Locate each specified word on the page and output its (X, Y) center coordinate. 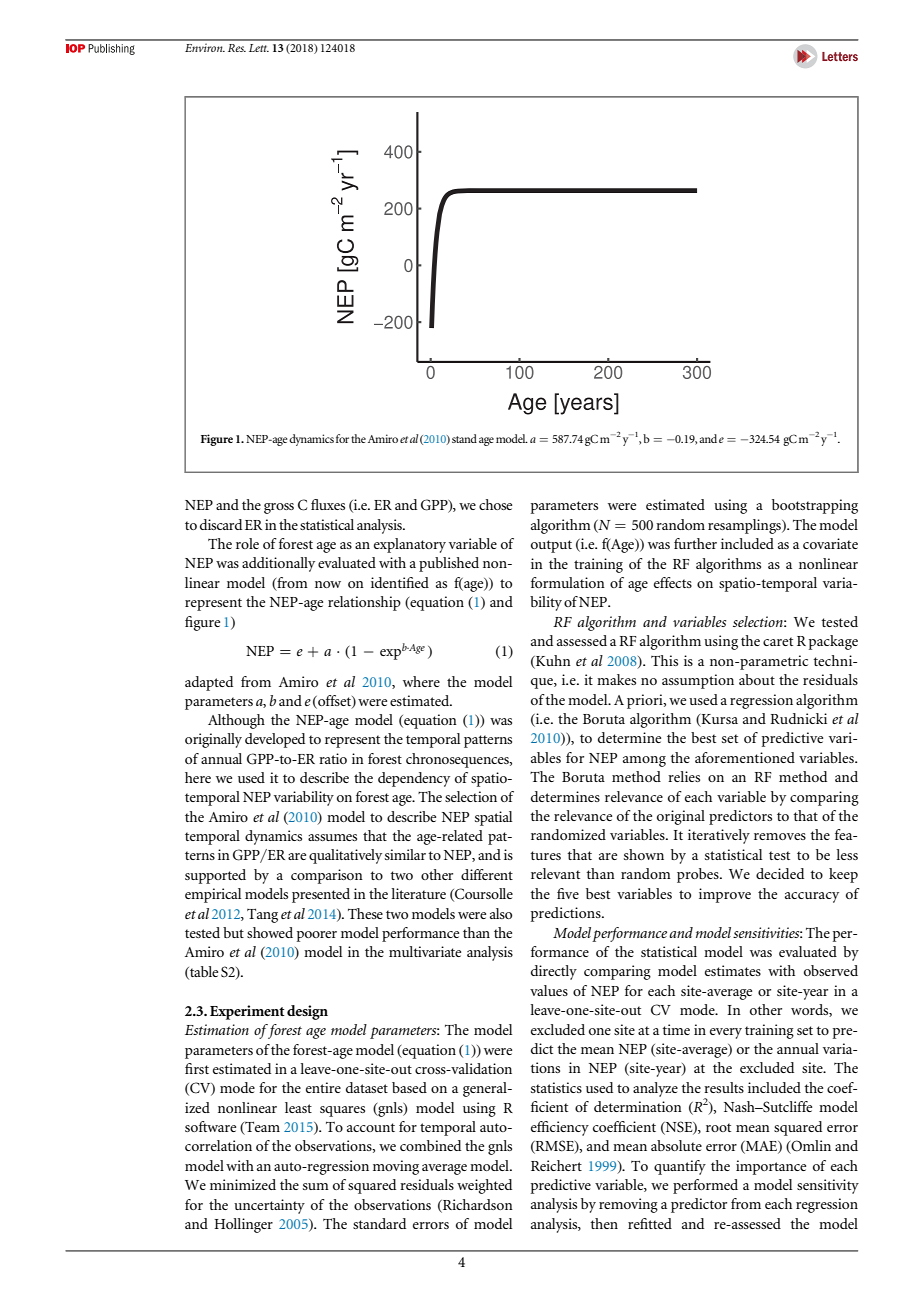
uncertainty (269, 1206)
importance (771, 1167)
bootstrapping (815, 506)
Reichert (556, 1165)
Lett (259, 48)
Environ (205, 47)
